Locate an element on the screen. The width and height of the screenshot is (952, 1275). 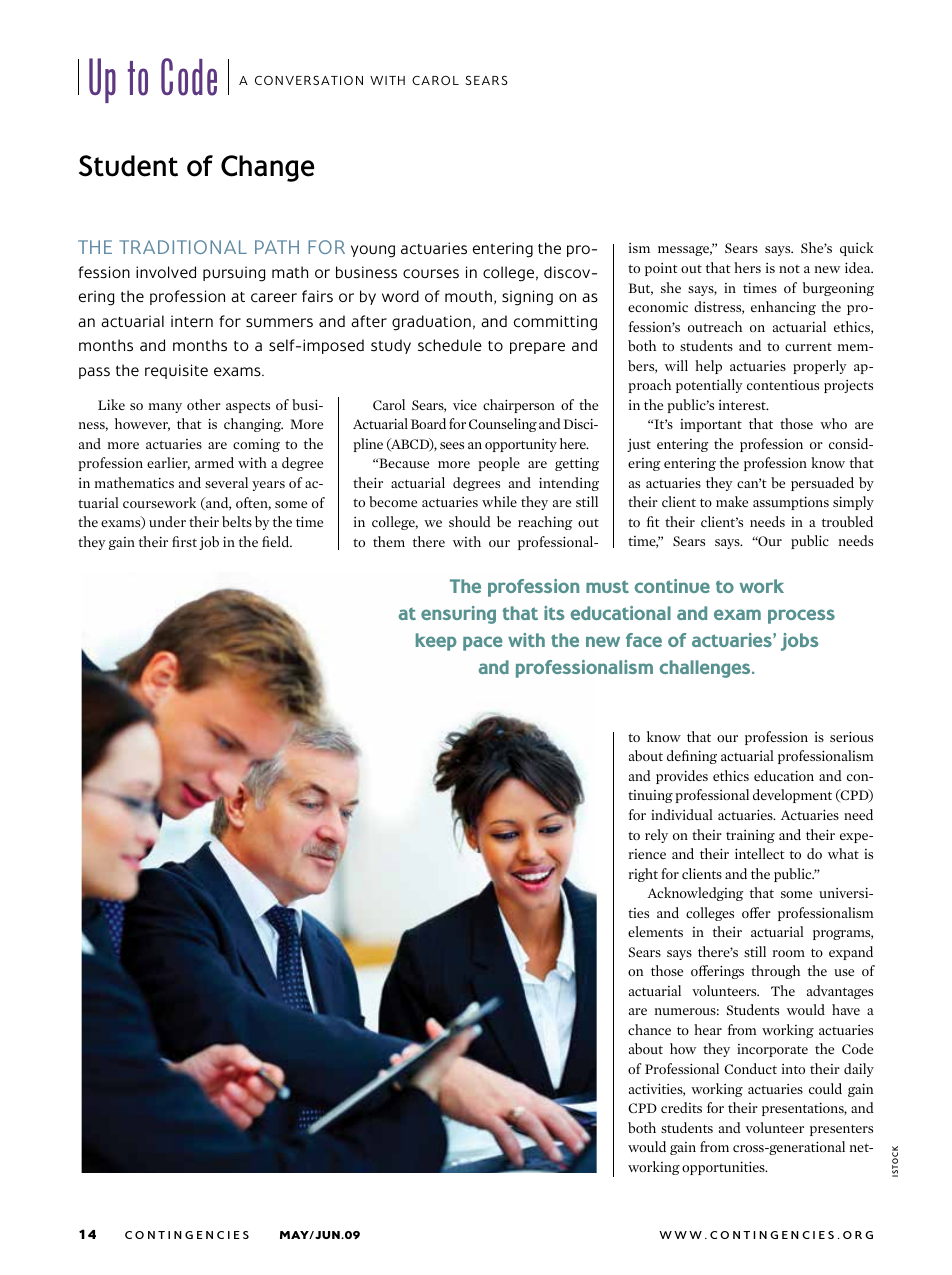
while is located at coordinates (499, 501).
